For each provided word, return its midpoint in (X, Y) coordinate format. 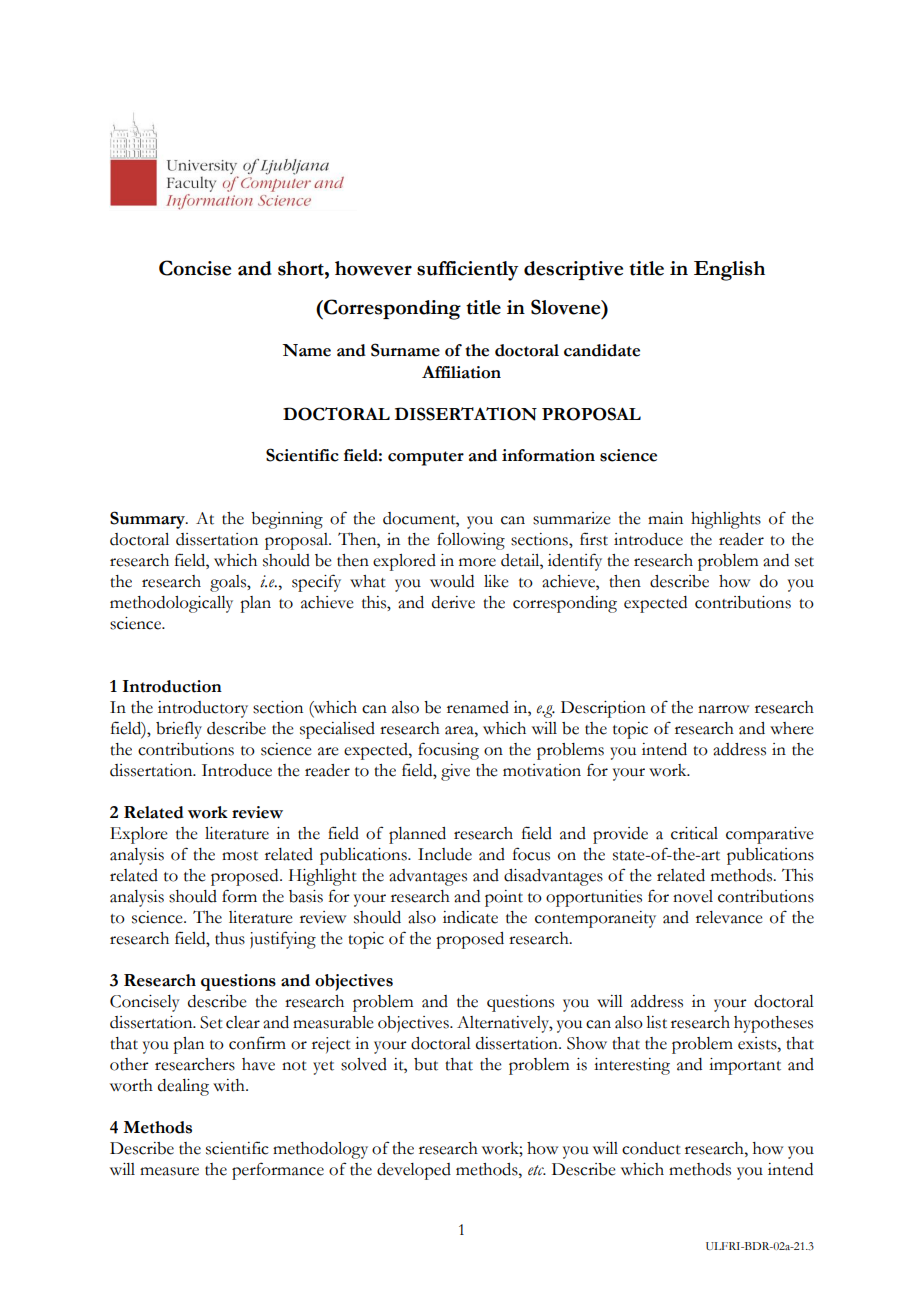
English (729, 271)
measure (169, 1171)
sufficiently (468, 271)
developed (414, 1171)
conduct (651, 1148)
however (373, 268)
